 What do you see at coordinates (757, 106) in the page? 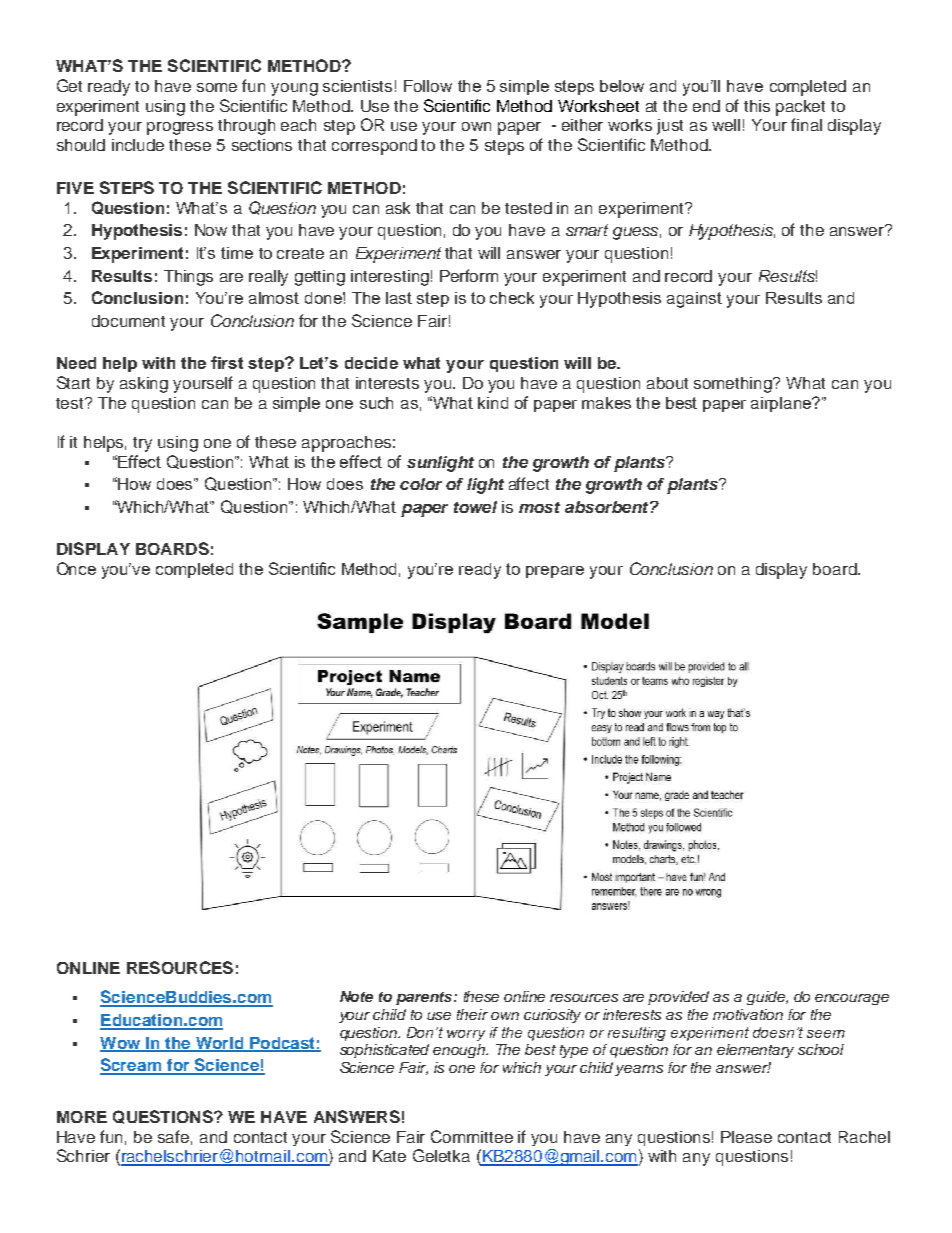
I see `this` at bounding box center [757, 106].
